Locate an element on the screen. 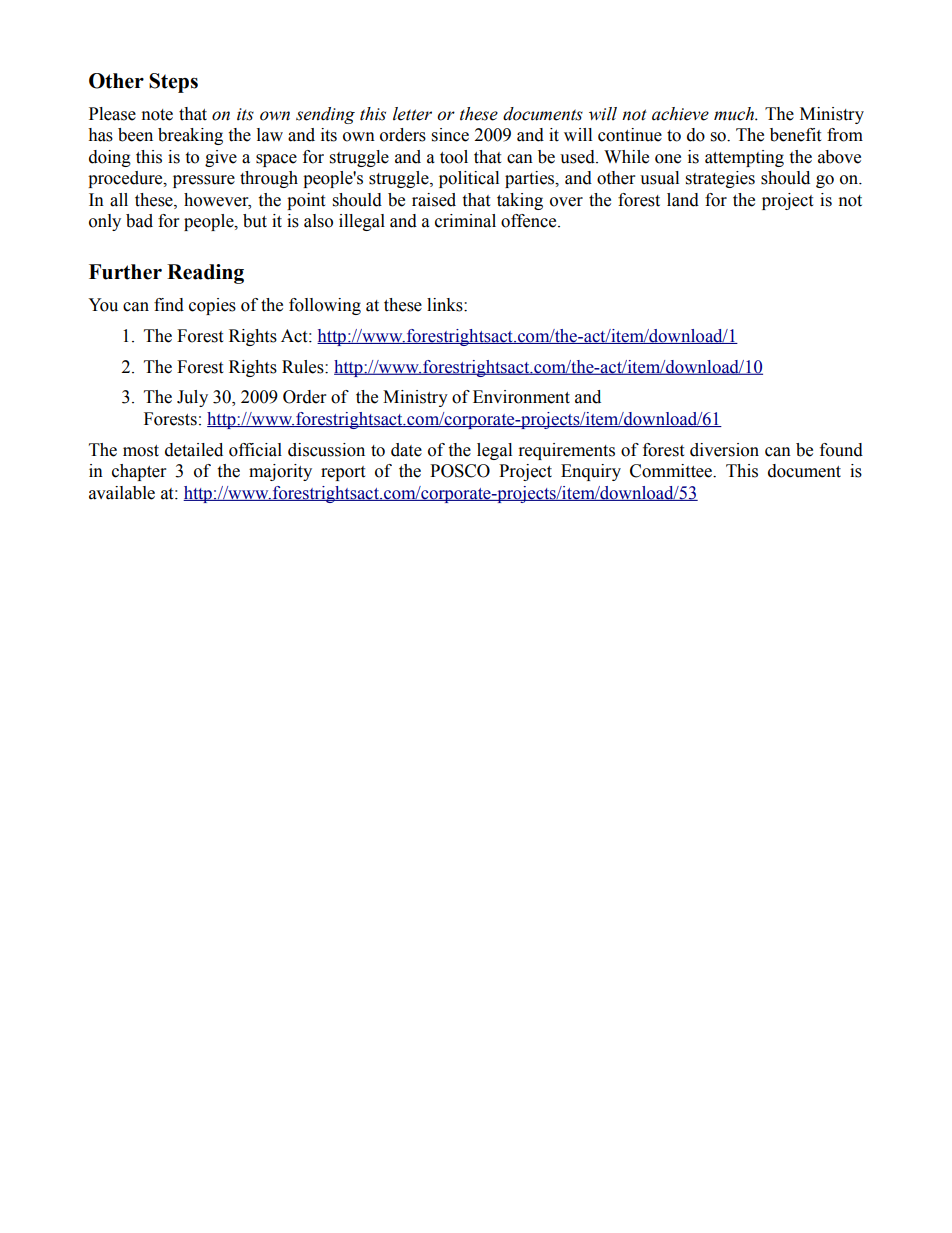 This screenshot has width=952, height=1233. chapter is located at coordinates (139, 472).
